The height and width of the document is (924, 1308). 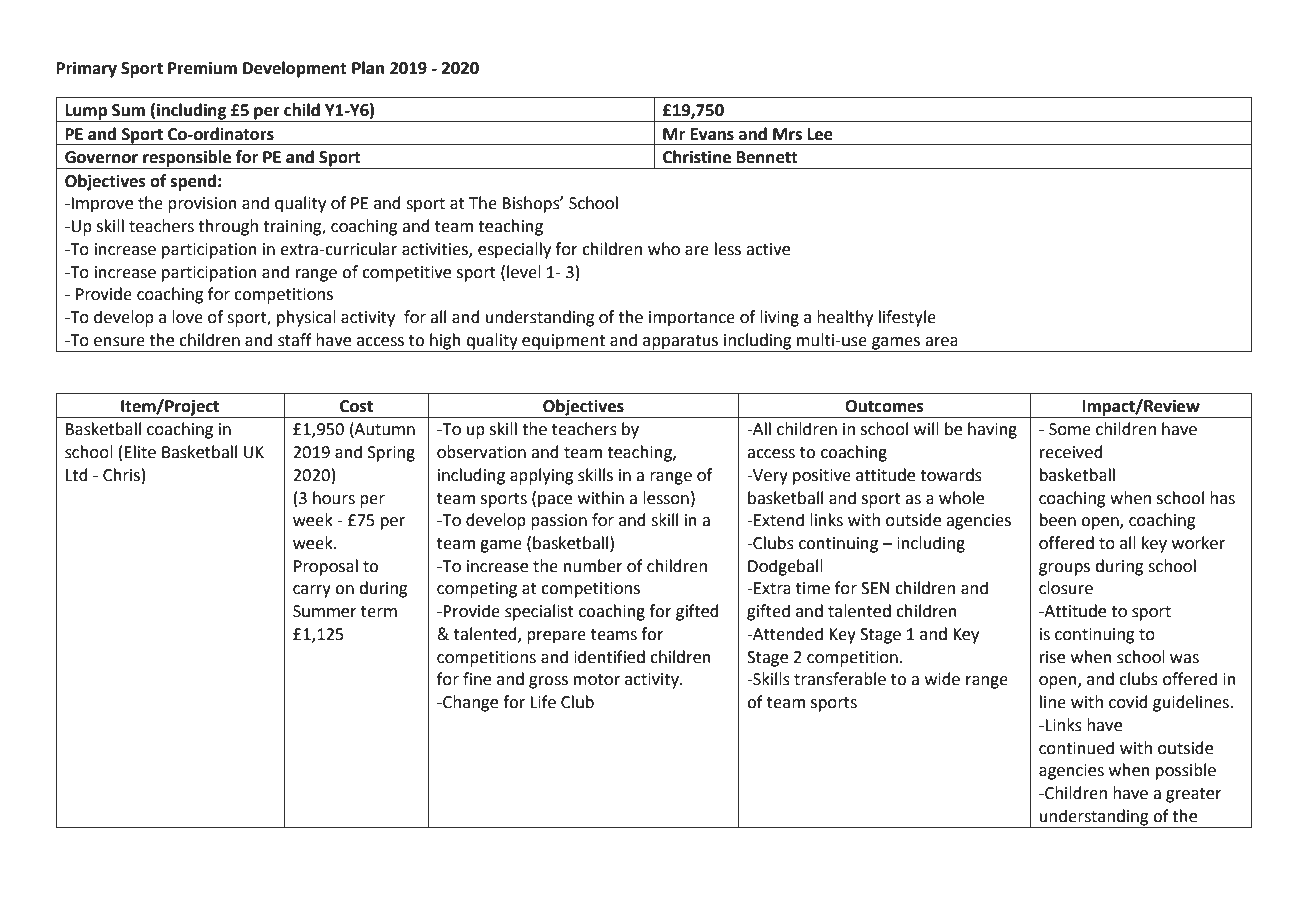 I want to click on continued, so click(x=1076, y=748).
